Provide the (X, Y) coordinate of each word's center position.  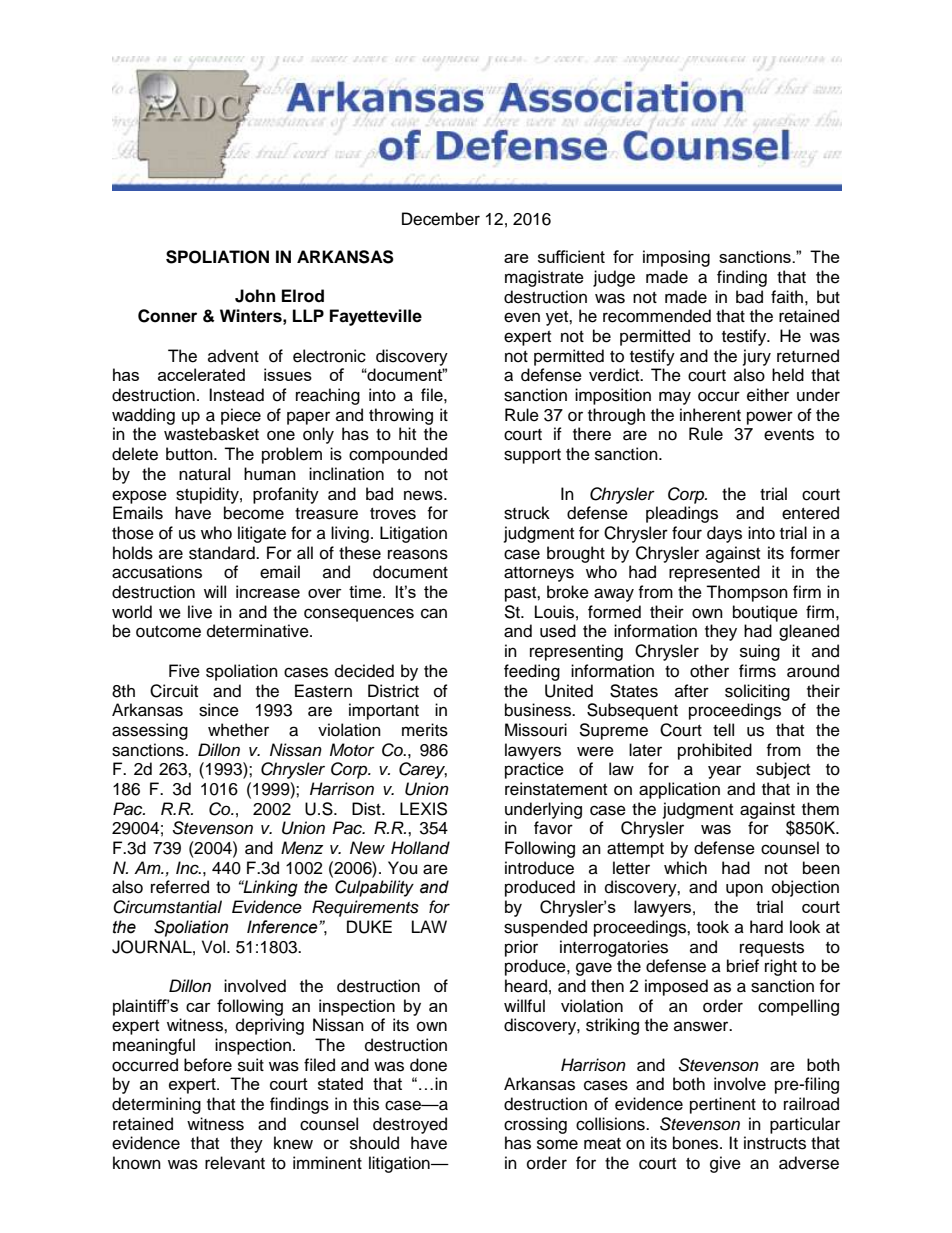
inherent (710, 415)
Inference (283, 927)
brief (743, 966)
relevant (235, 1163)
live (200, 612)
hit (407, 433)
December (441, 219)
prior (521, 948)
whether (238, 730)
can (434, 613)
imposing (676, 258)
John (255, 296)
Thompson (747, 593)
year (724, 772)
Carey (423, 770)
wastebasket (211, 434)
